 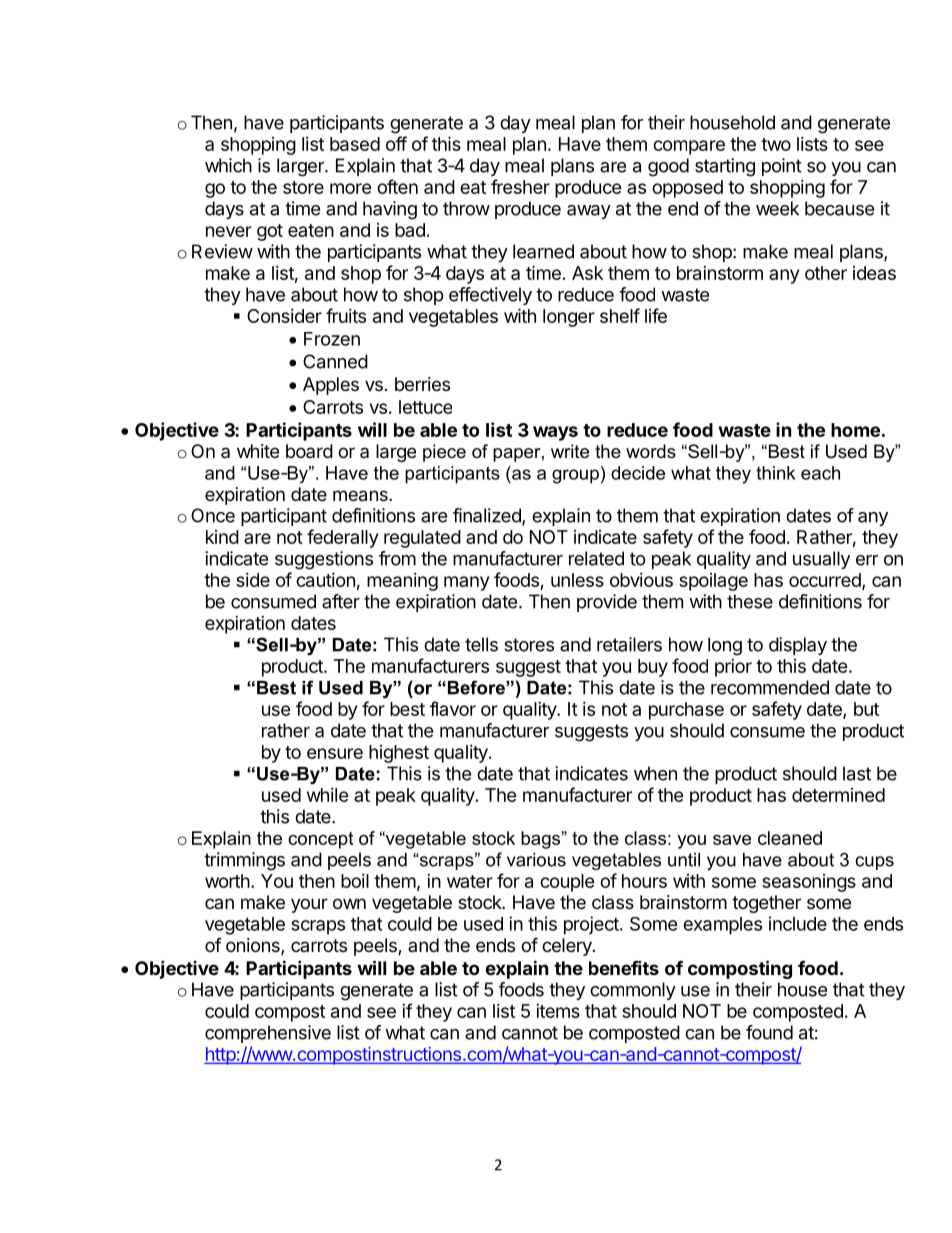 I want to click on means, so click(x=361, y=496).
